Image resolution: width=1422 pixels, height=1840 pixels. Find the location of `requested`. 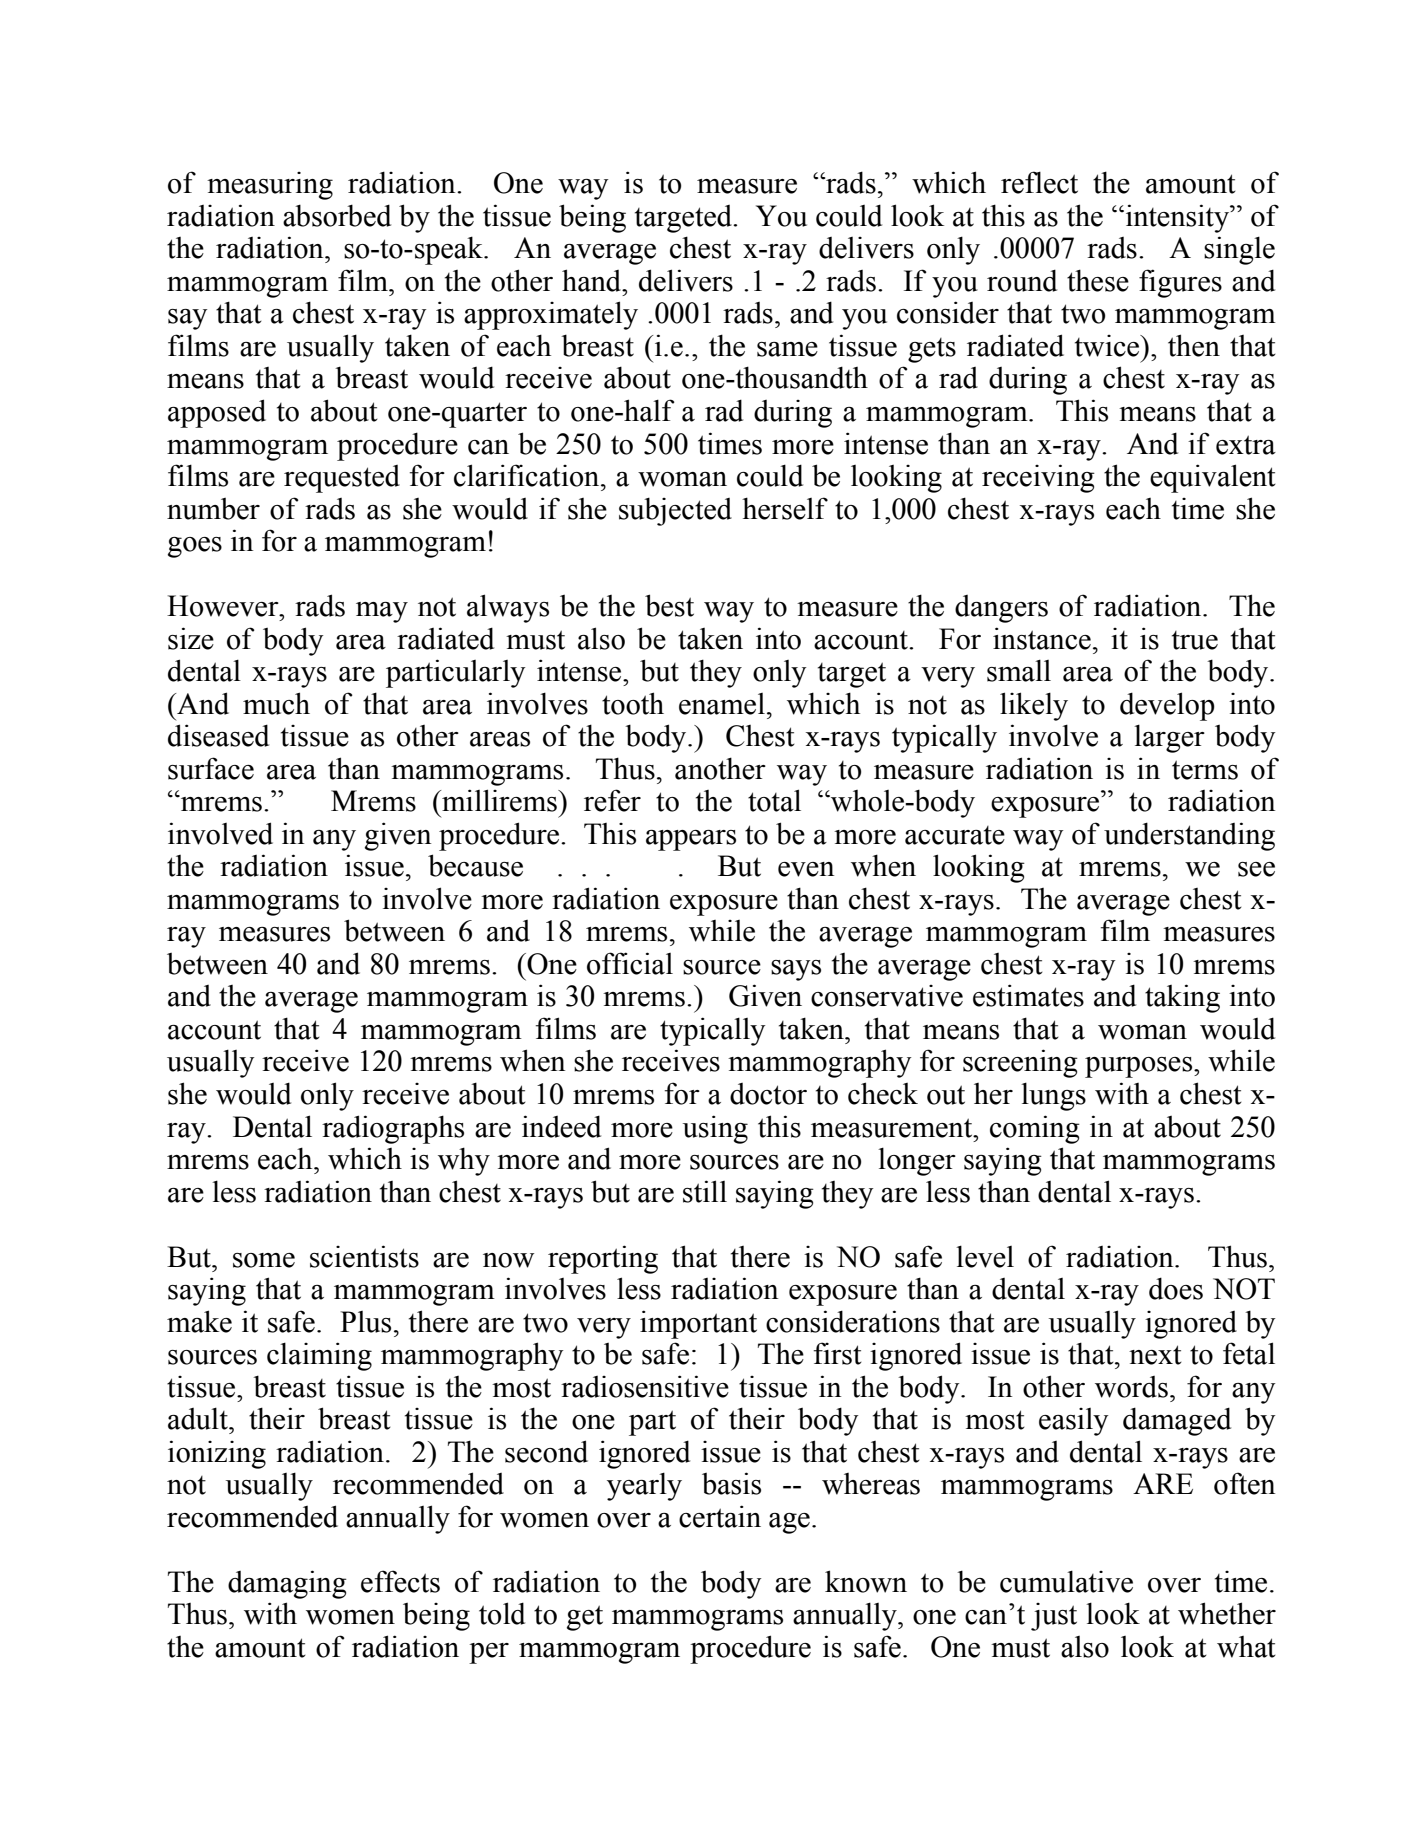

requested is located at coordinates (342, 479).
